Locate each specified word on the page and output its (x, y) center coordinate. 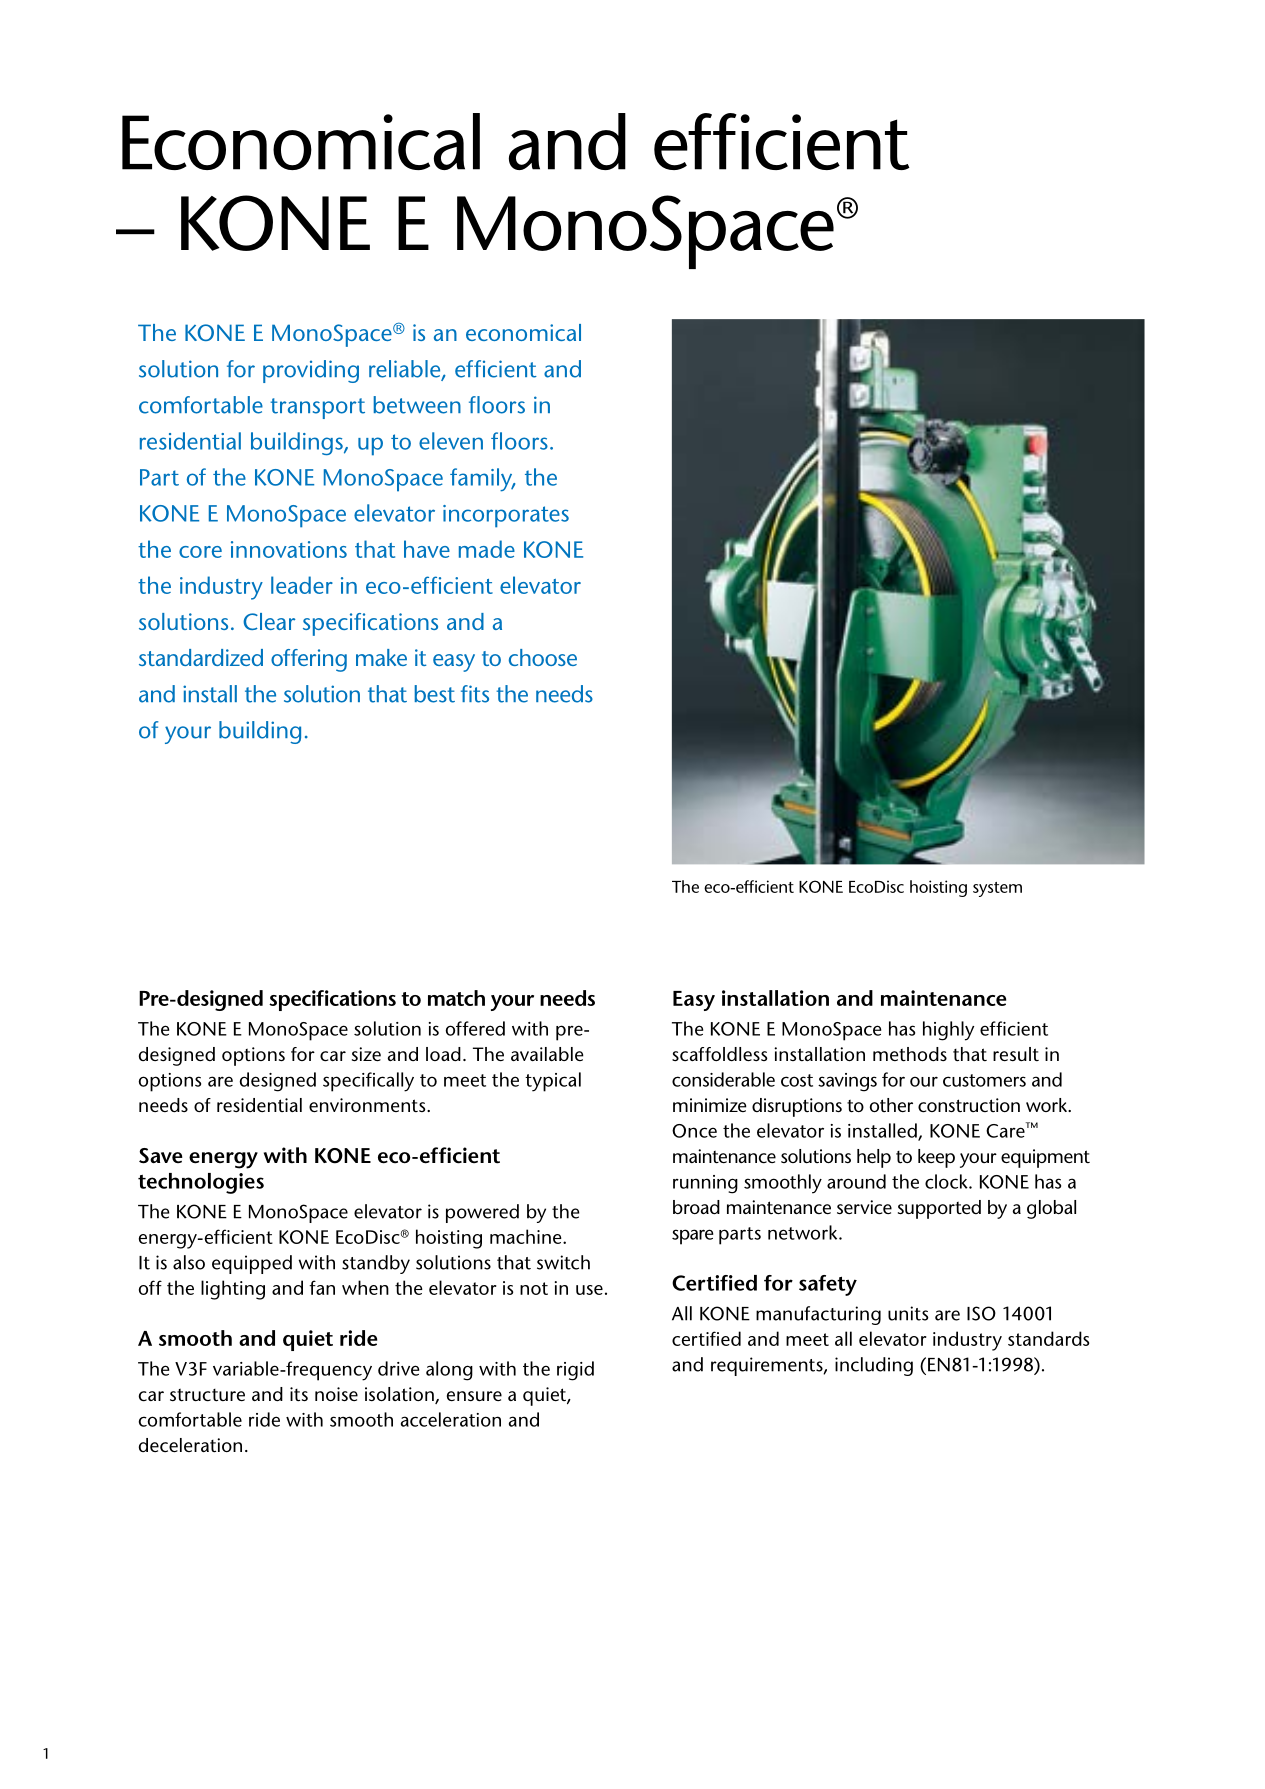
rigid (575, 1371)
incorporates (506, 516)
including (874, 1366)
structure (207, 1395)
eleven (451, 441)
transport (317, 408)
